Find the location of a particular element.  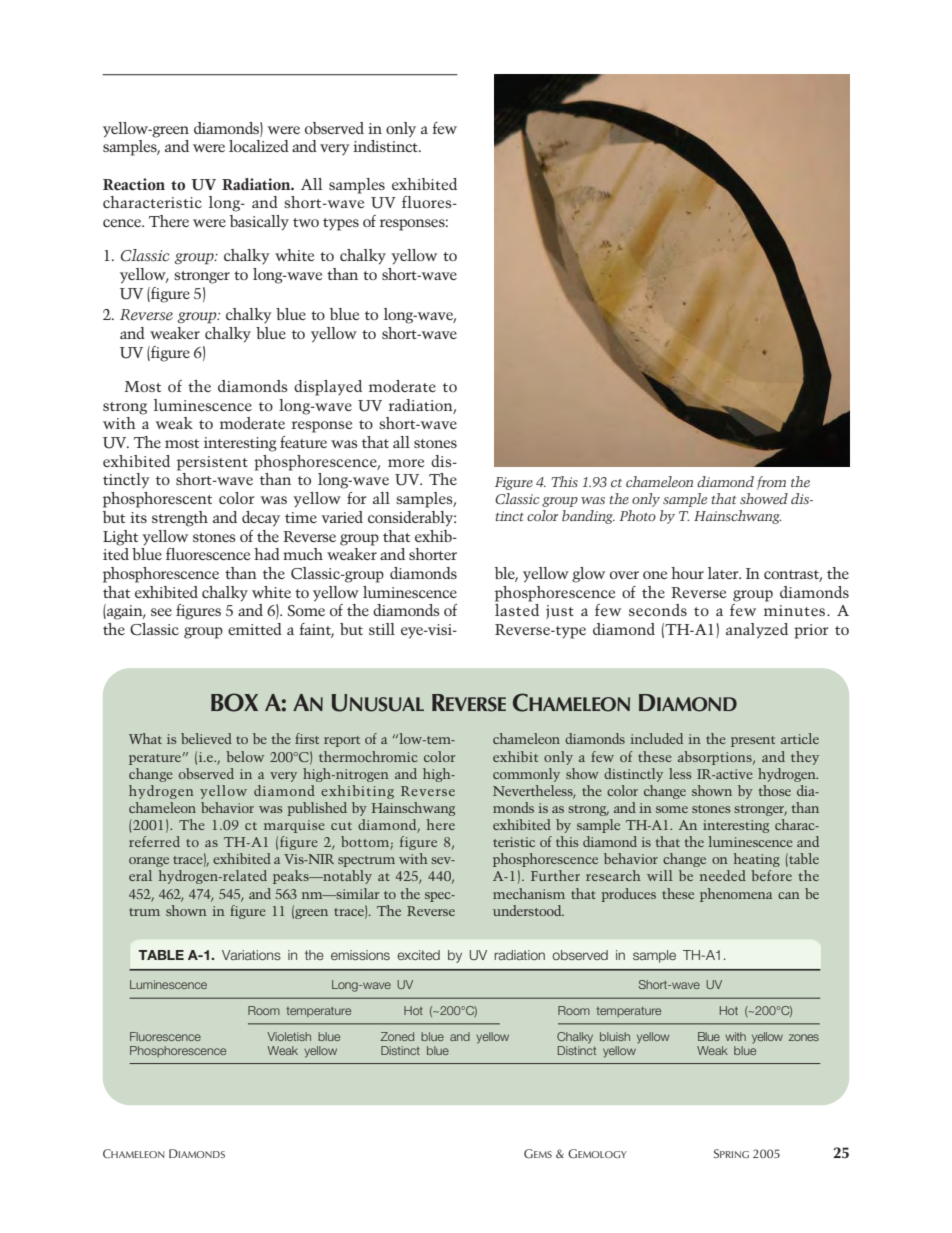

zones is located at coordinates (804, 1037).
